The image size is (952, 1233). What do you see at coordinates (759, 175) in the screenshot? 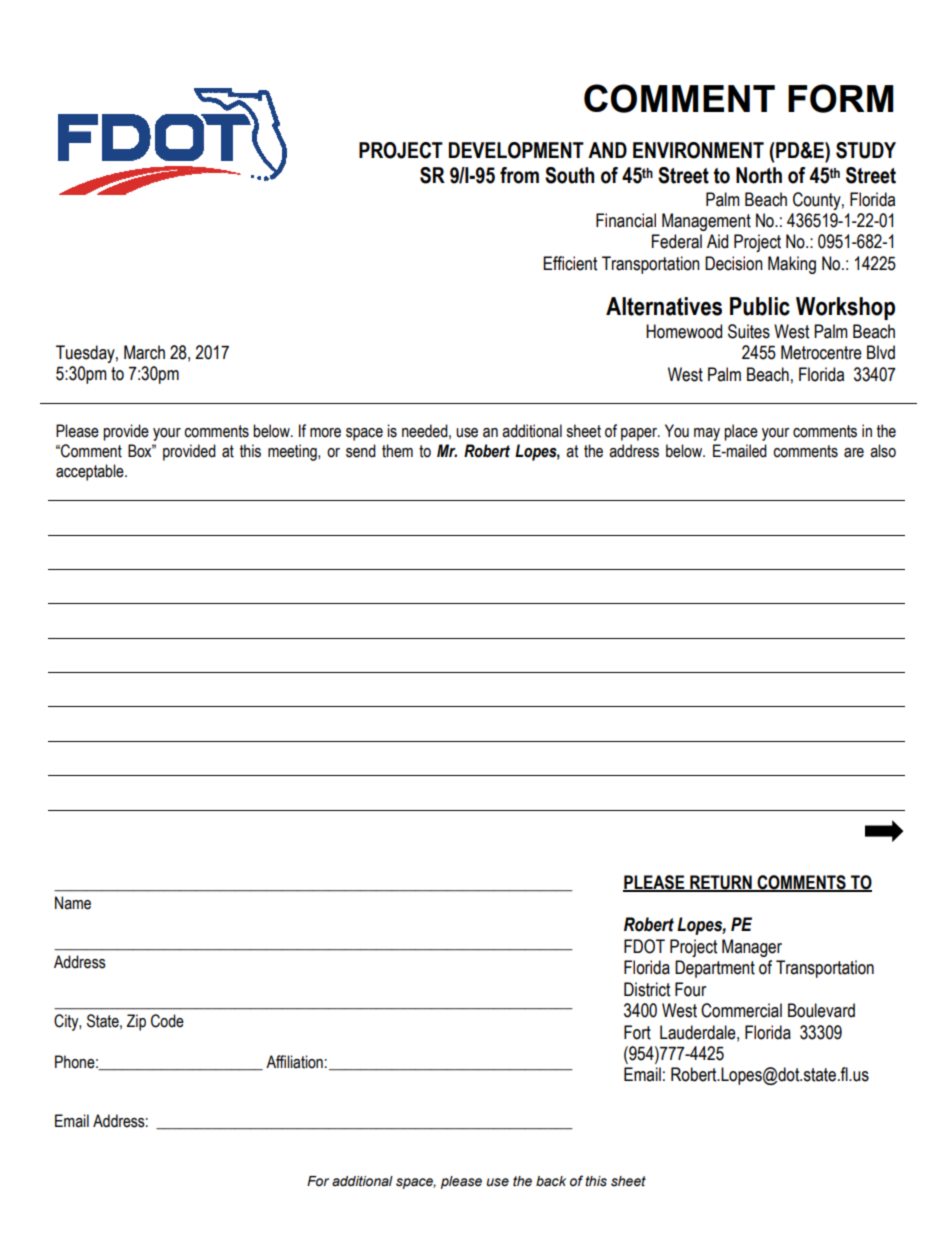
I see `North` at bounding box center [759, 175].
